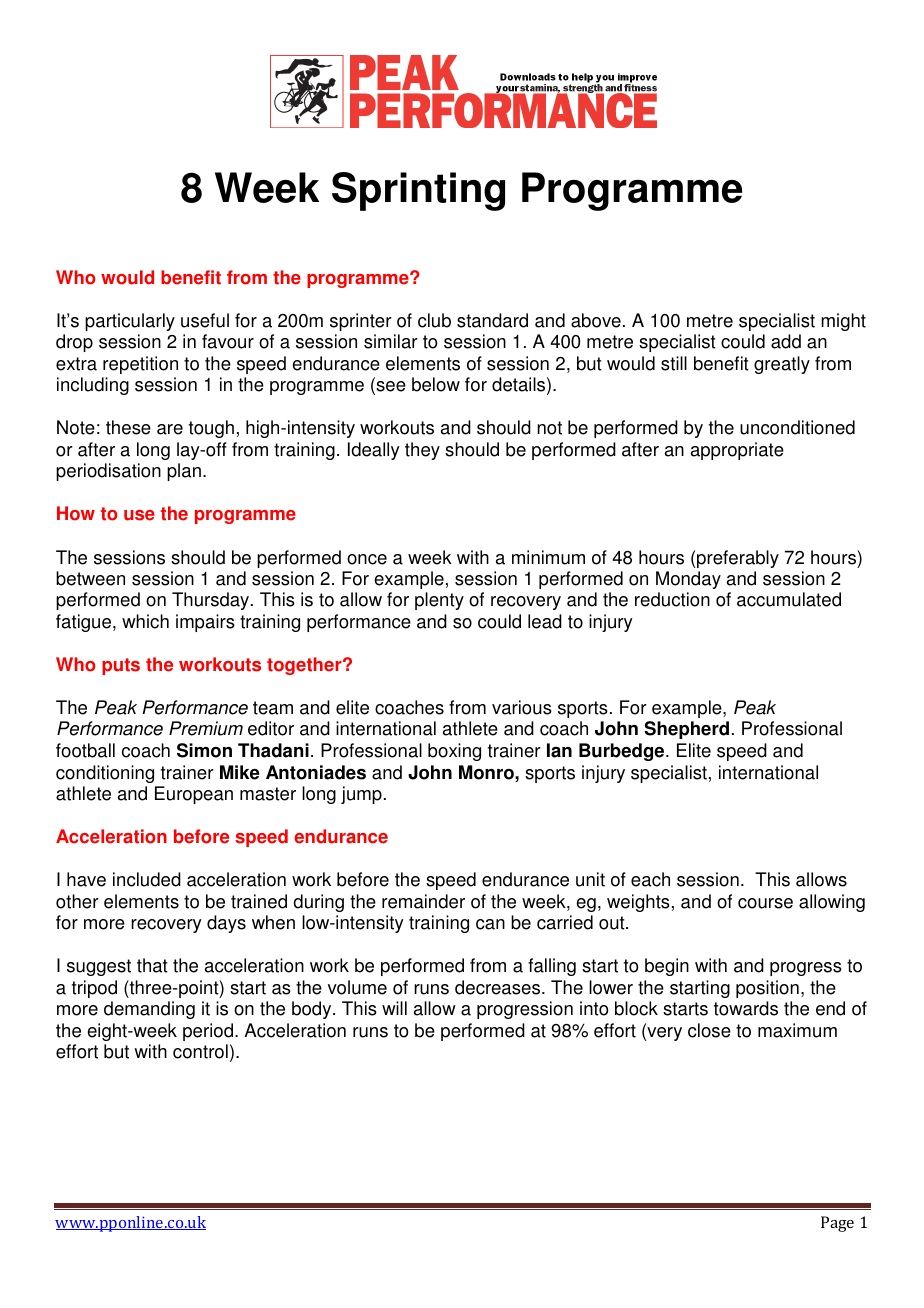 The width and height of the screenshot is (924, 1308). What do you see at coordinates (205, 320) in the screenshot?
I see `useful` at bounding box center [205, 320].
